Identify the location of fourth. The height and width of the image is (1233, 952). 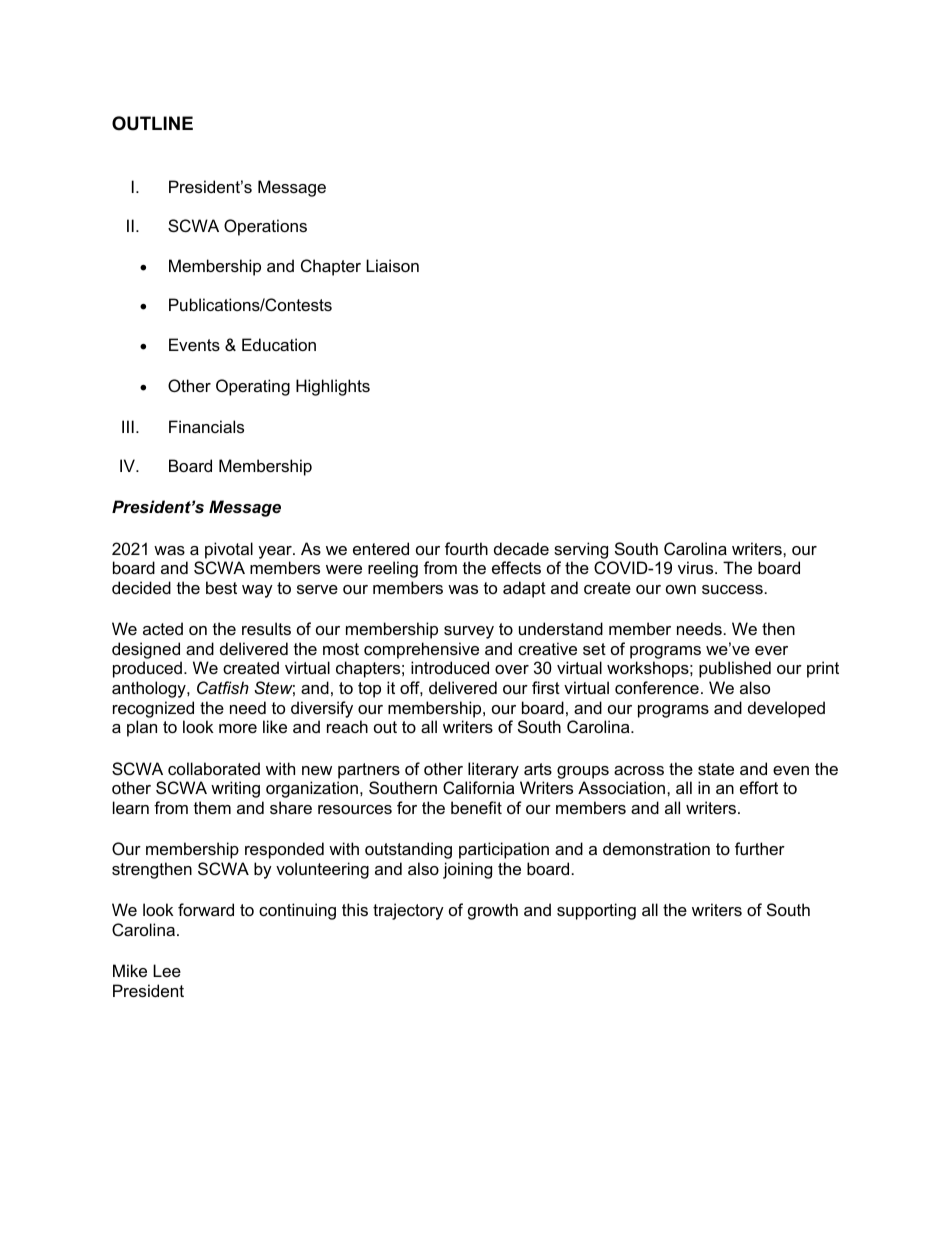
(466, 548).
